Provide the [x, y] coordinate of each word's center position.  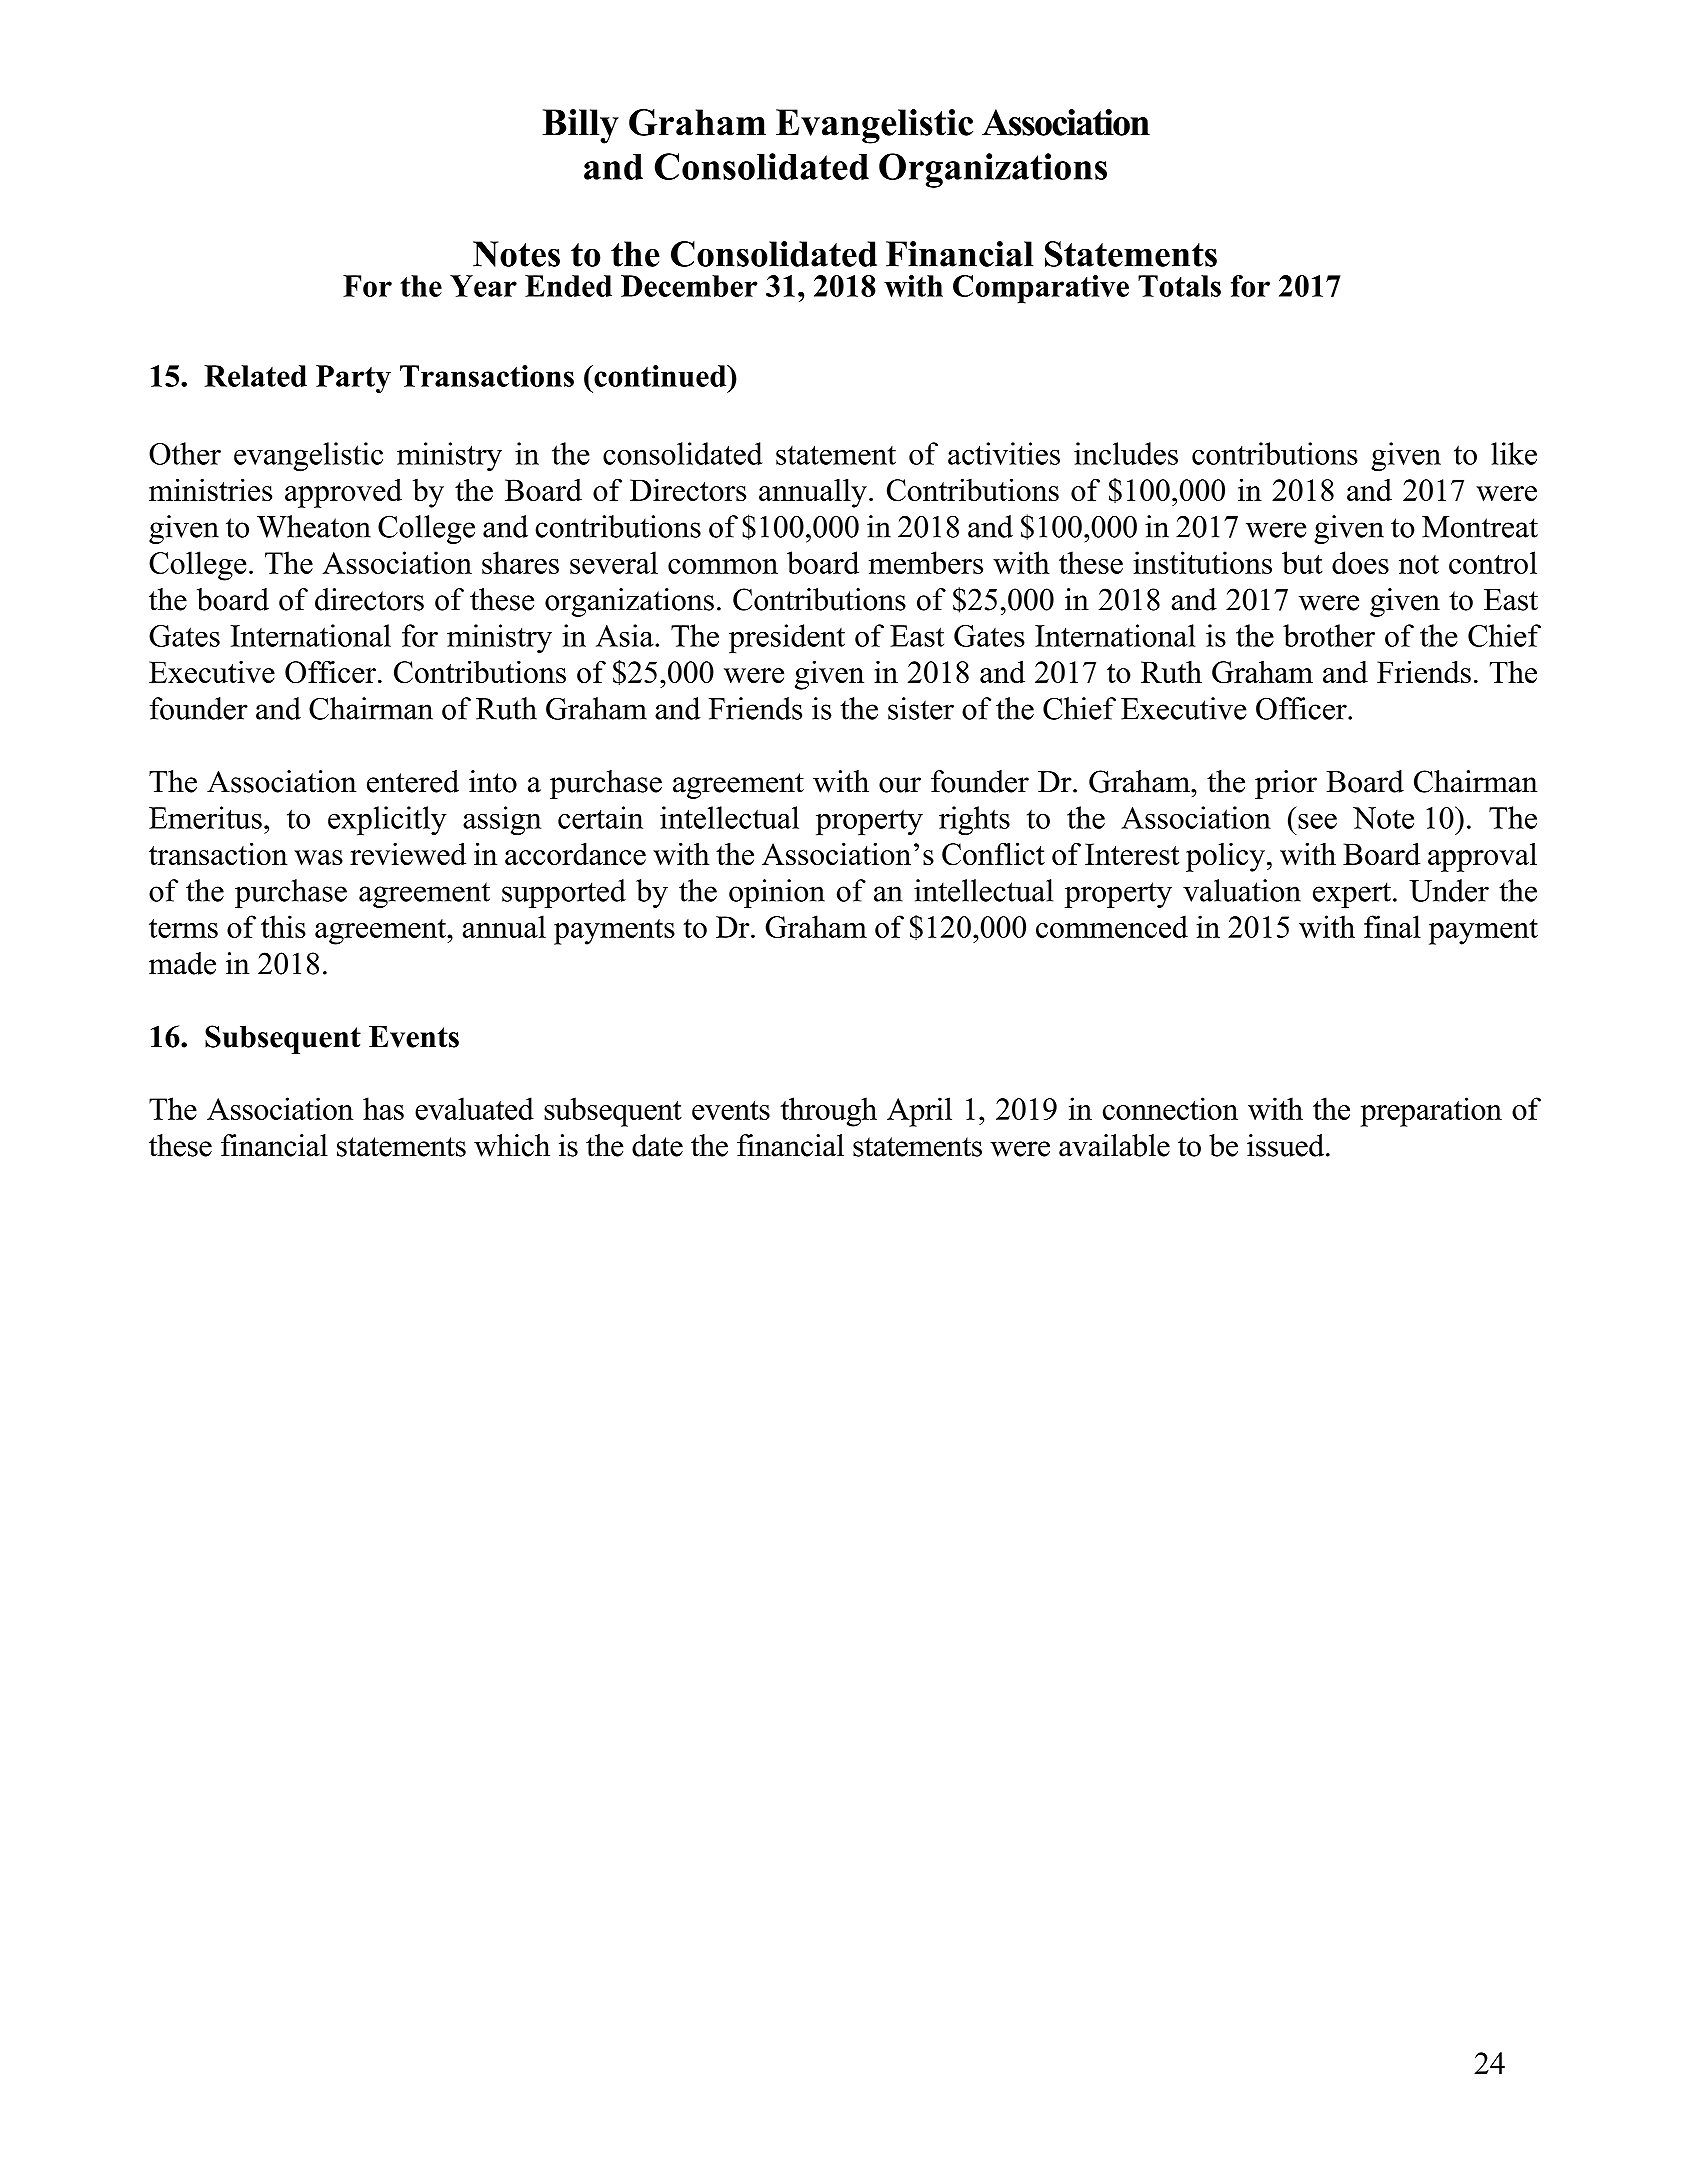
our [900, 785]
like [1514, 453]
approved [343, 493]
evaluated [474, 1108]
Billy [580, 126]
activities [1004, 453]
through [829, 1112]
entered [413, 781]
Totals [1179, 286]
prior [1286, 784]
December [689, 286]
